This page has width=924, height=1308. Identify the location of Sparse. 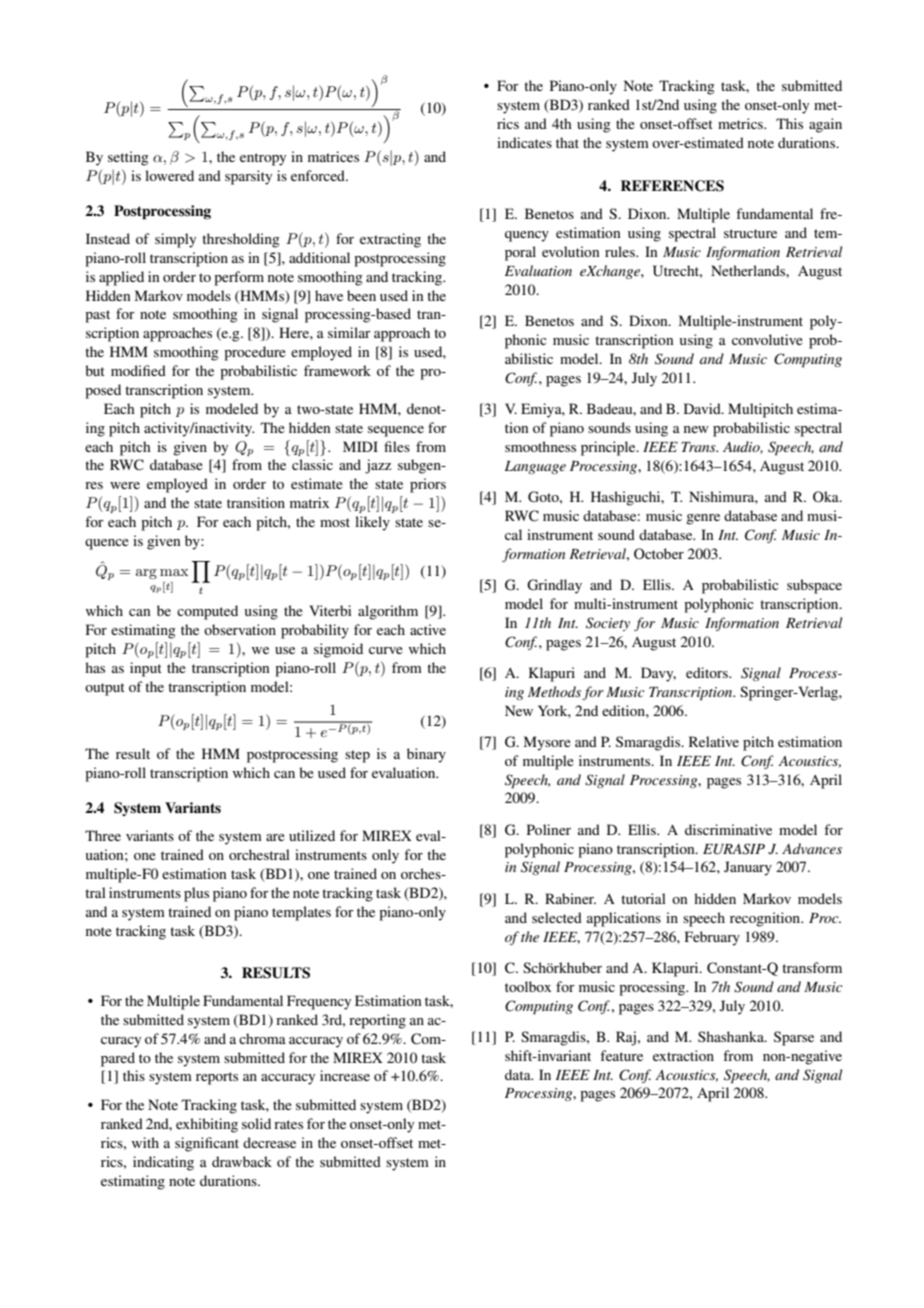
(794, 1038).
